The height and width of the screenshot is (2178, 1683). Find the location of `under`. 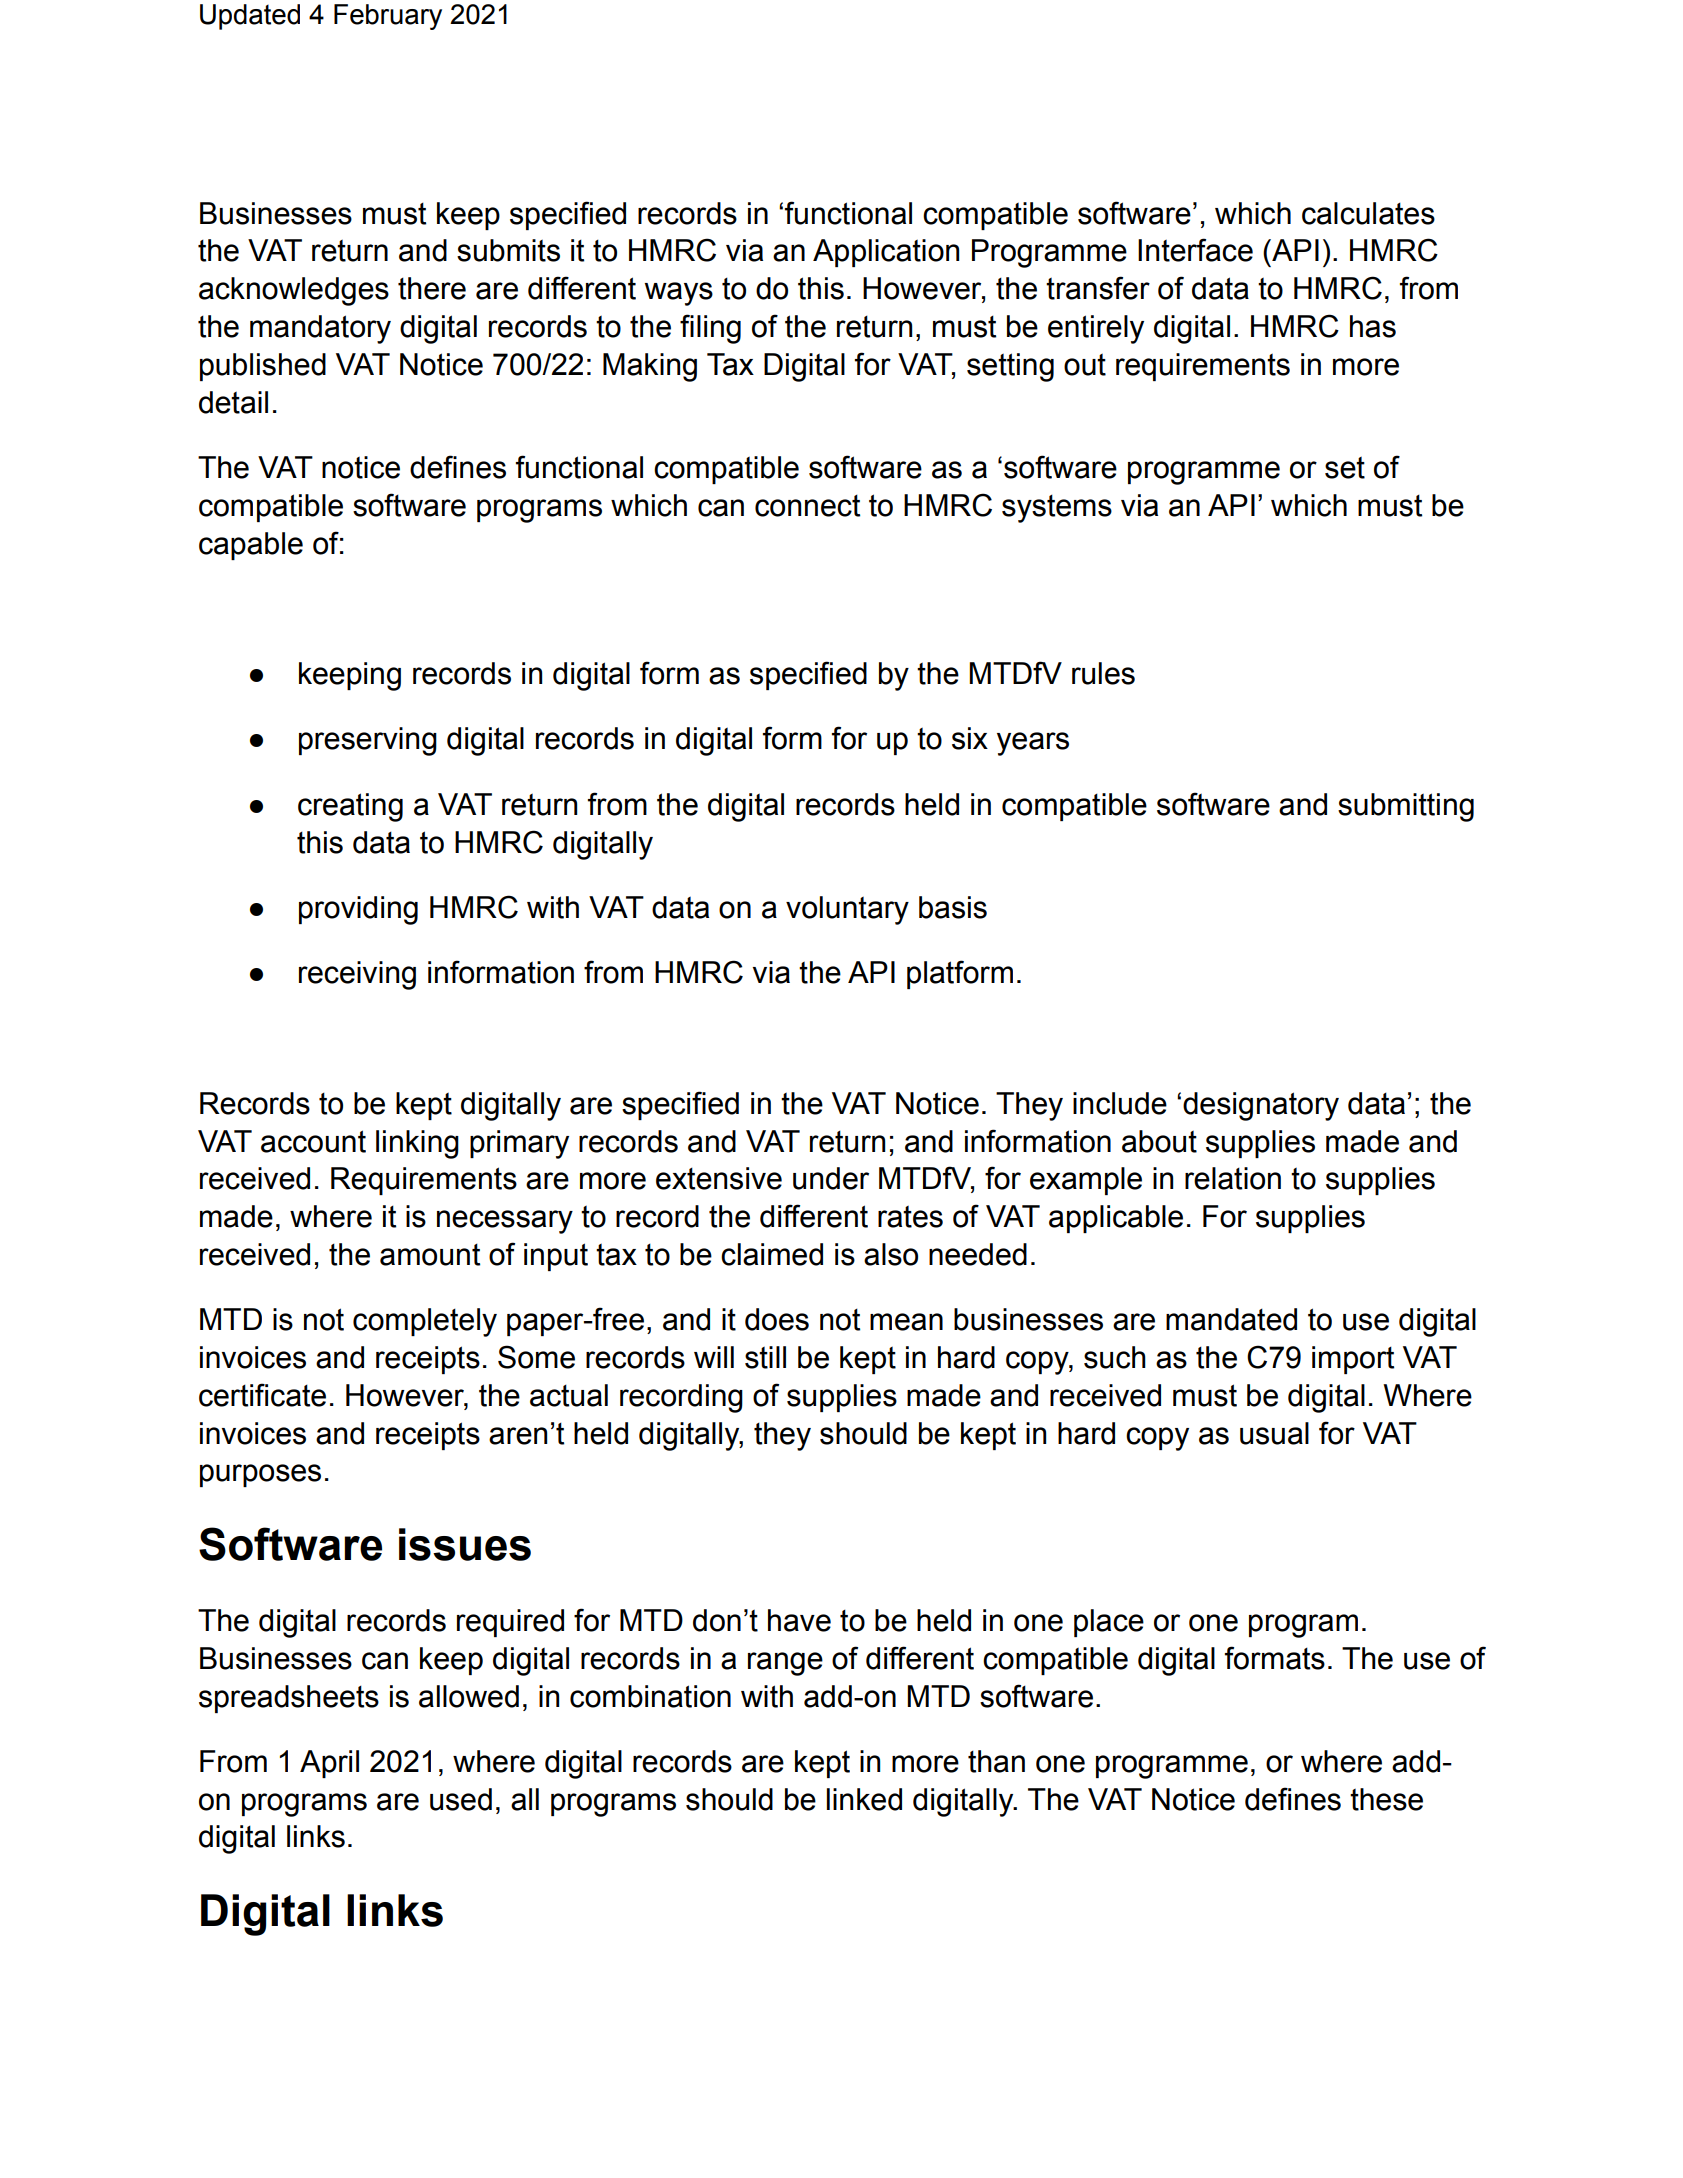

under is located at coordinates (831, 1178).
